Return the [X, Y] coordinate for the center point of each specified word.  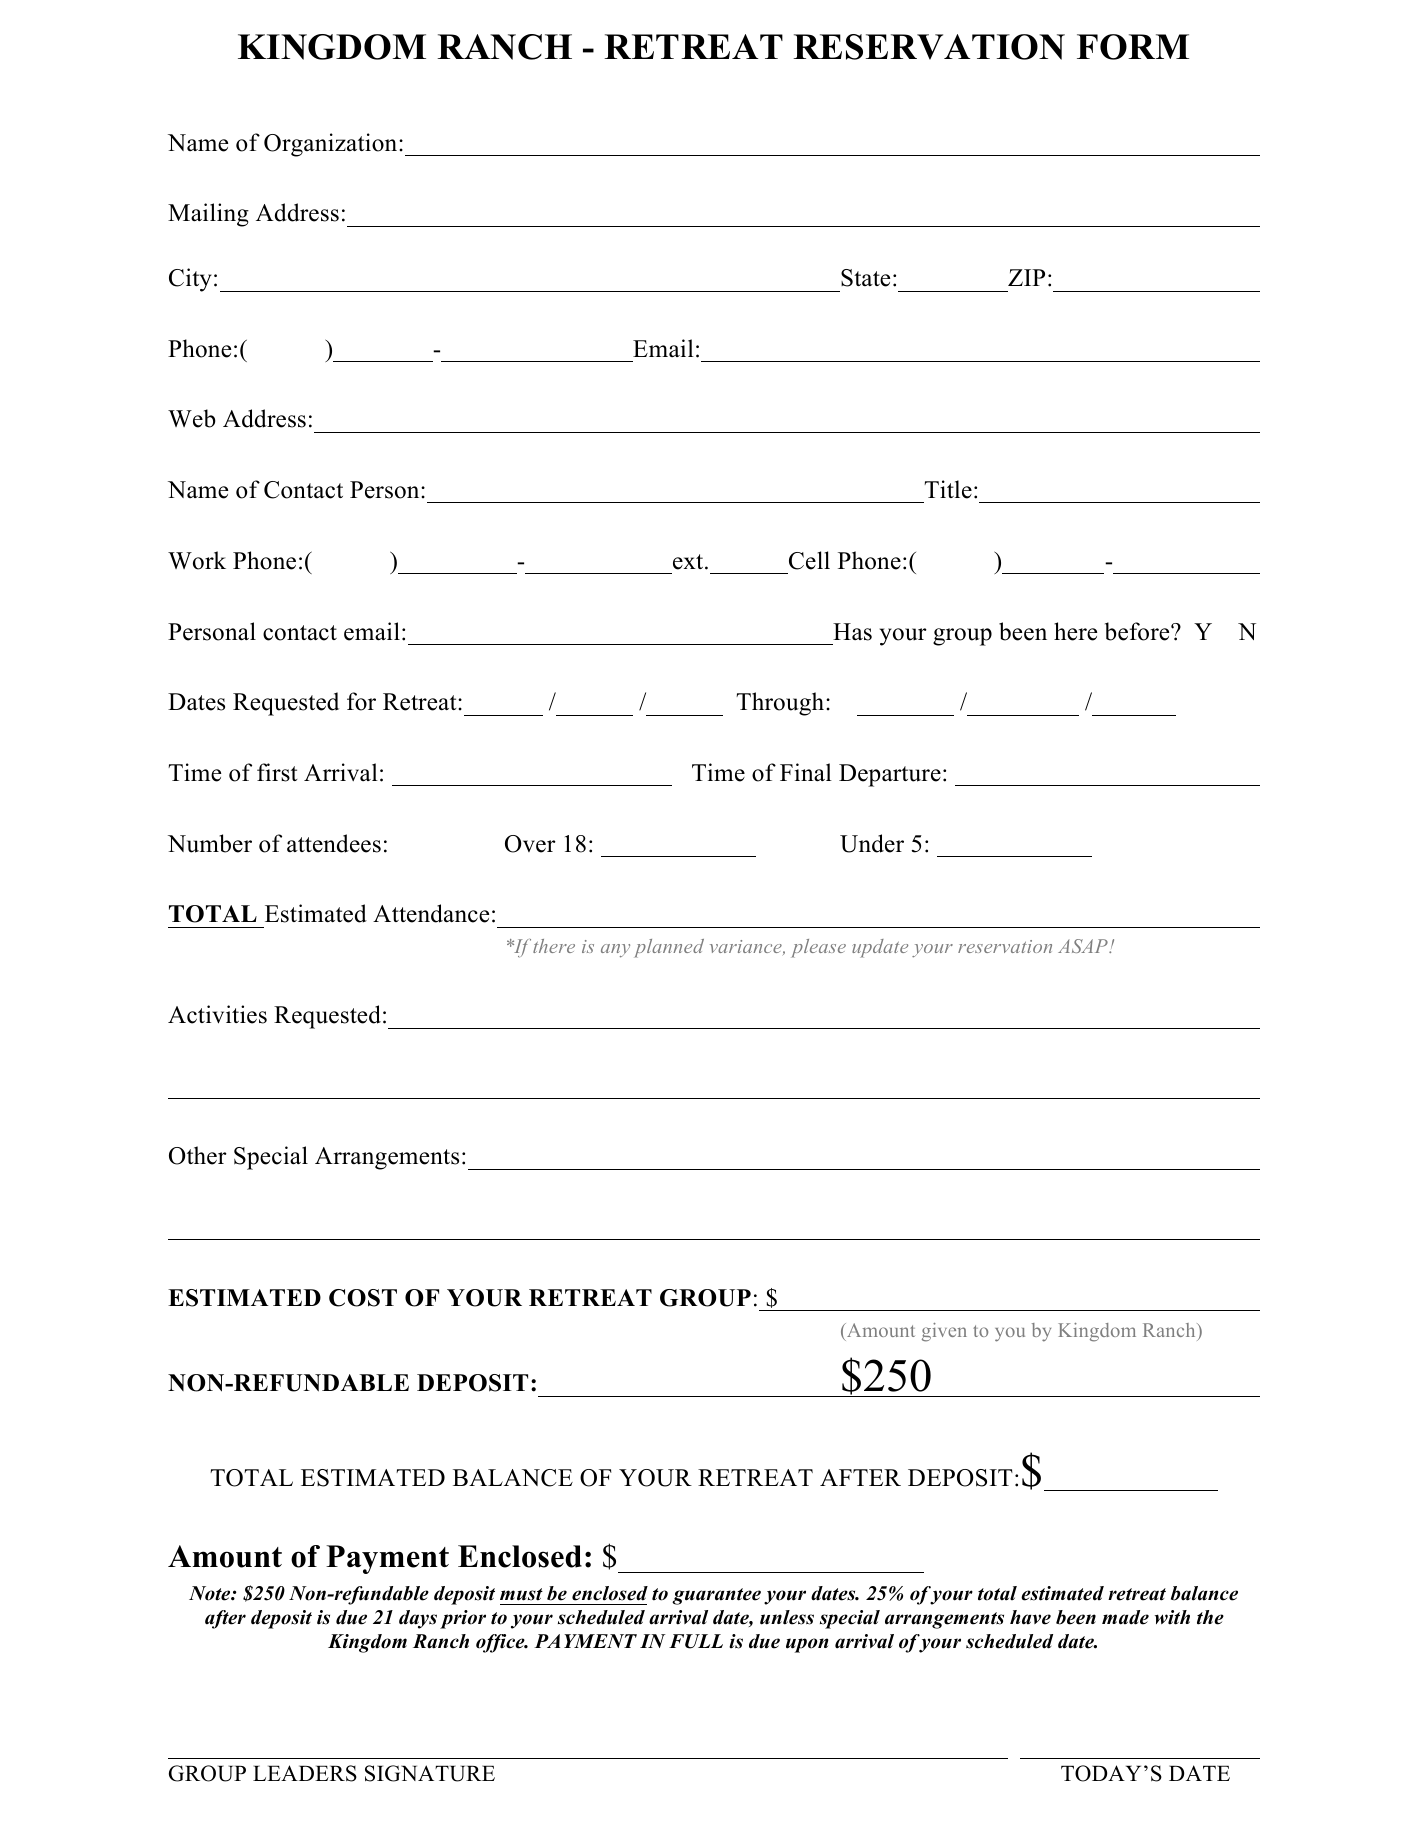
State [865, 278]
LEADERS [305, 1773]
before [1138, 631]
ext [689, 562]
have [1030, 1617]
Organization [332, 145]
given [944, 1332]
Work [197, 560]
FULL [696, 1641]
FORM [1133, 47]
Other [198, 1155]
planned [669, 948]
